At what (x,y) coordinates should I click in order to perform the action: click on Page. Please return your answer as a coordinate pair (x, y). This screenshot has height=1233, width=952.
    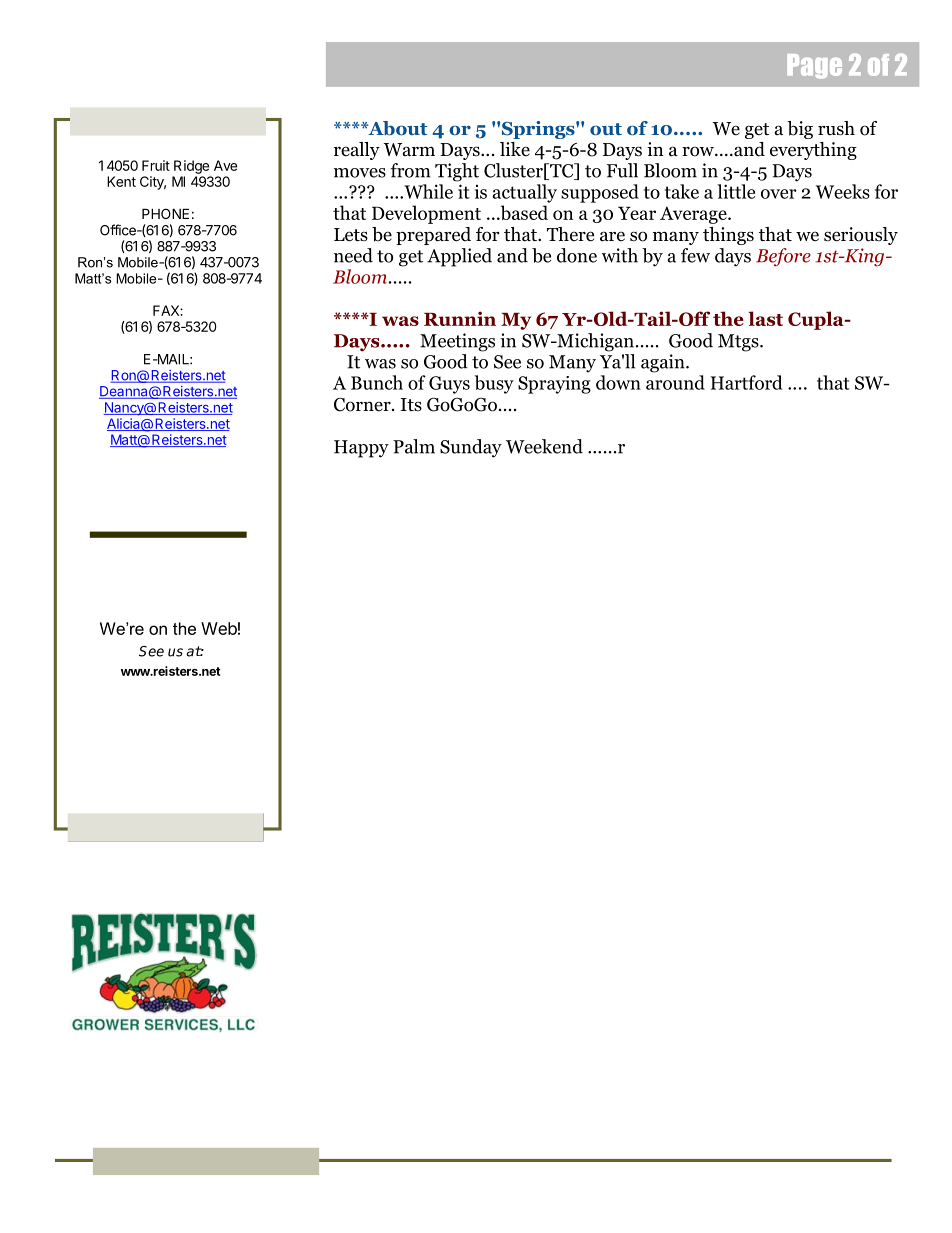
    Looking at the image, I should click on (814, 66).
